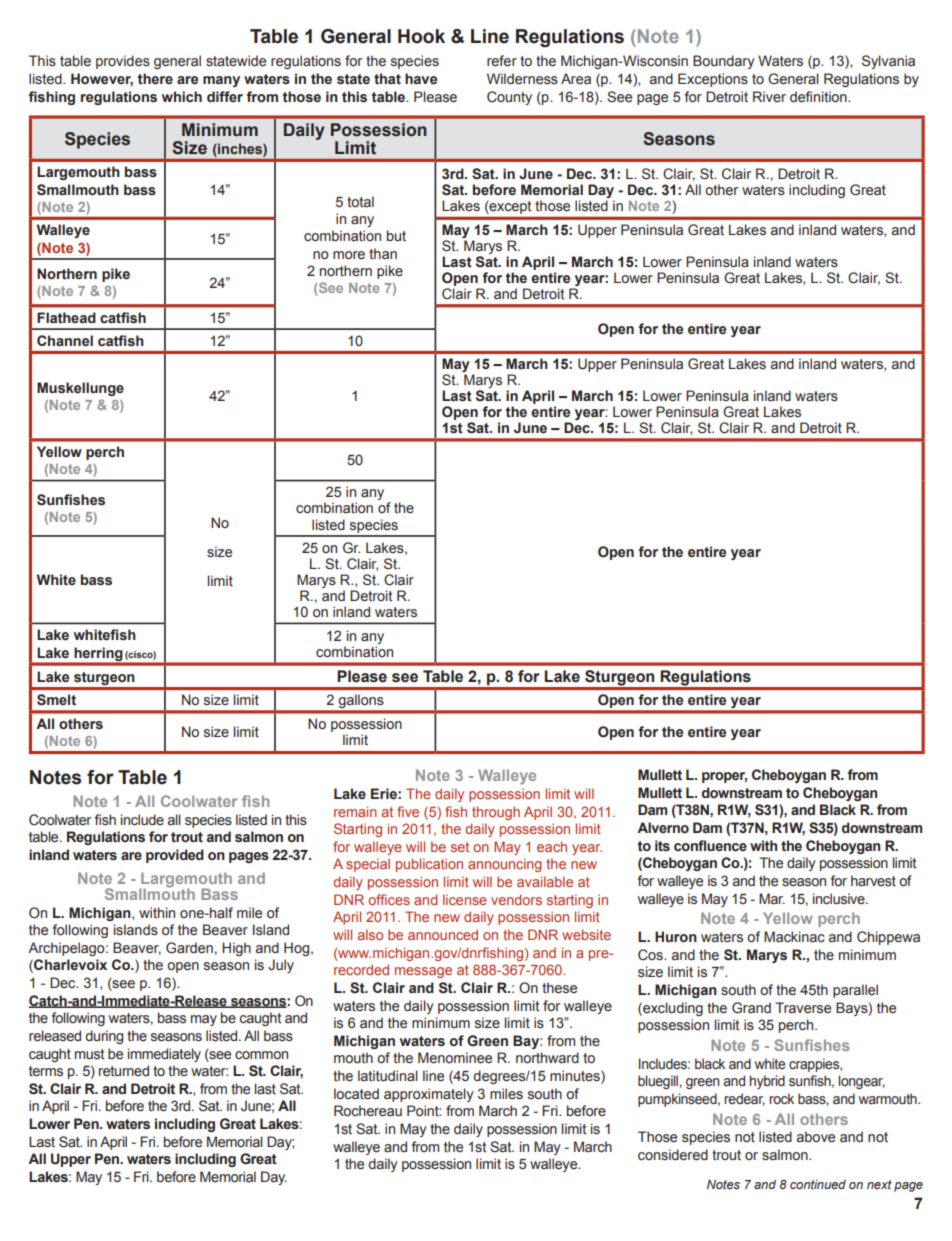 This image has height=1241, width=952. What do you see at coordinates (769, 96) in the image?
I see `River` at bounding box center [769, 96].
